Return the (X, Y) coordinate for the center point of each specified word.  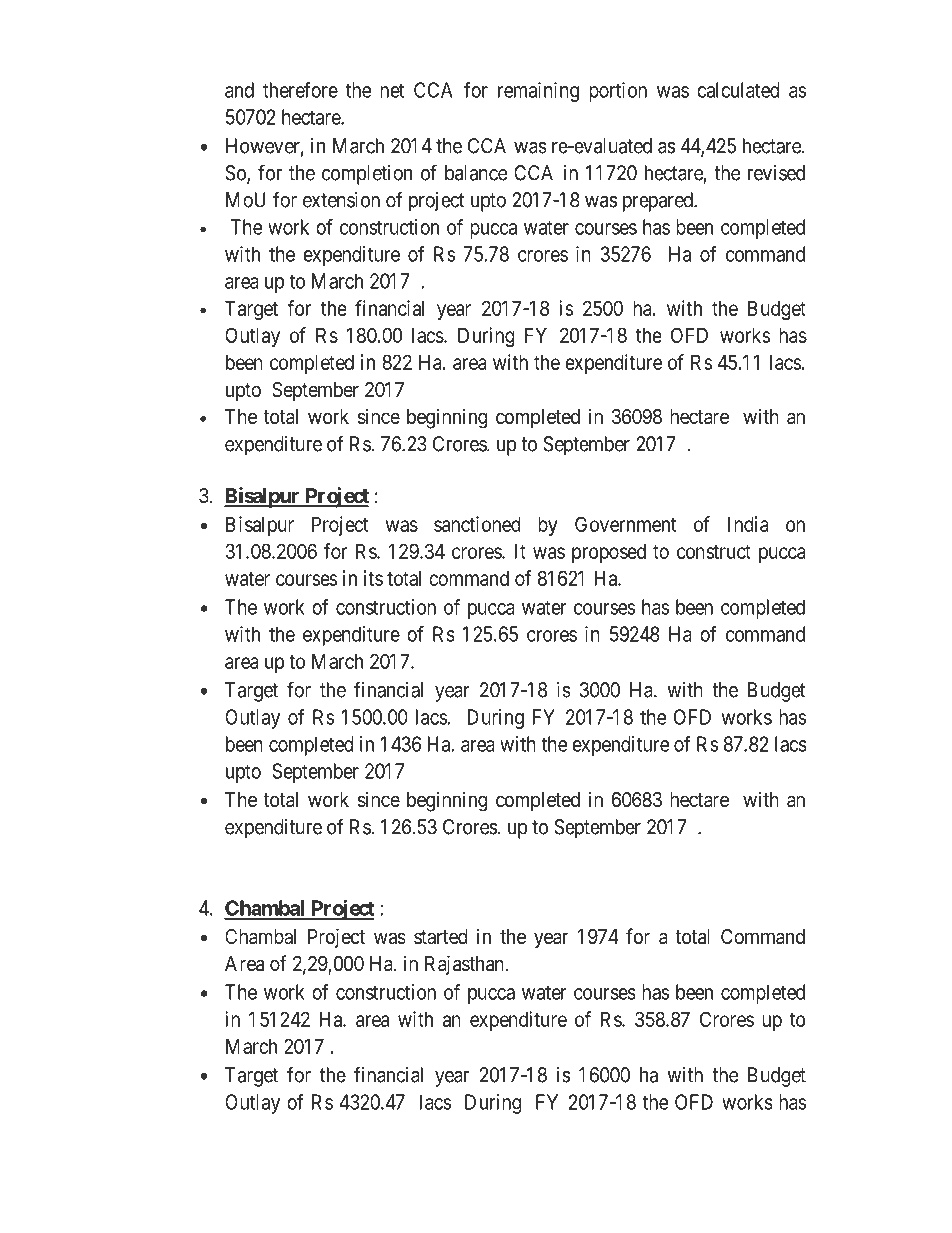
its (373, 578)
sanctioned (477, 524)
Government (626, 524)
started (441, 937)
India (748, 524)
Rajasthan (465, 965)
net (392, 90)
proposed (609, 553)
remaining (538, 92)
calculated (738, 90)
